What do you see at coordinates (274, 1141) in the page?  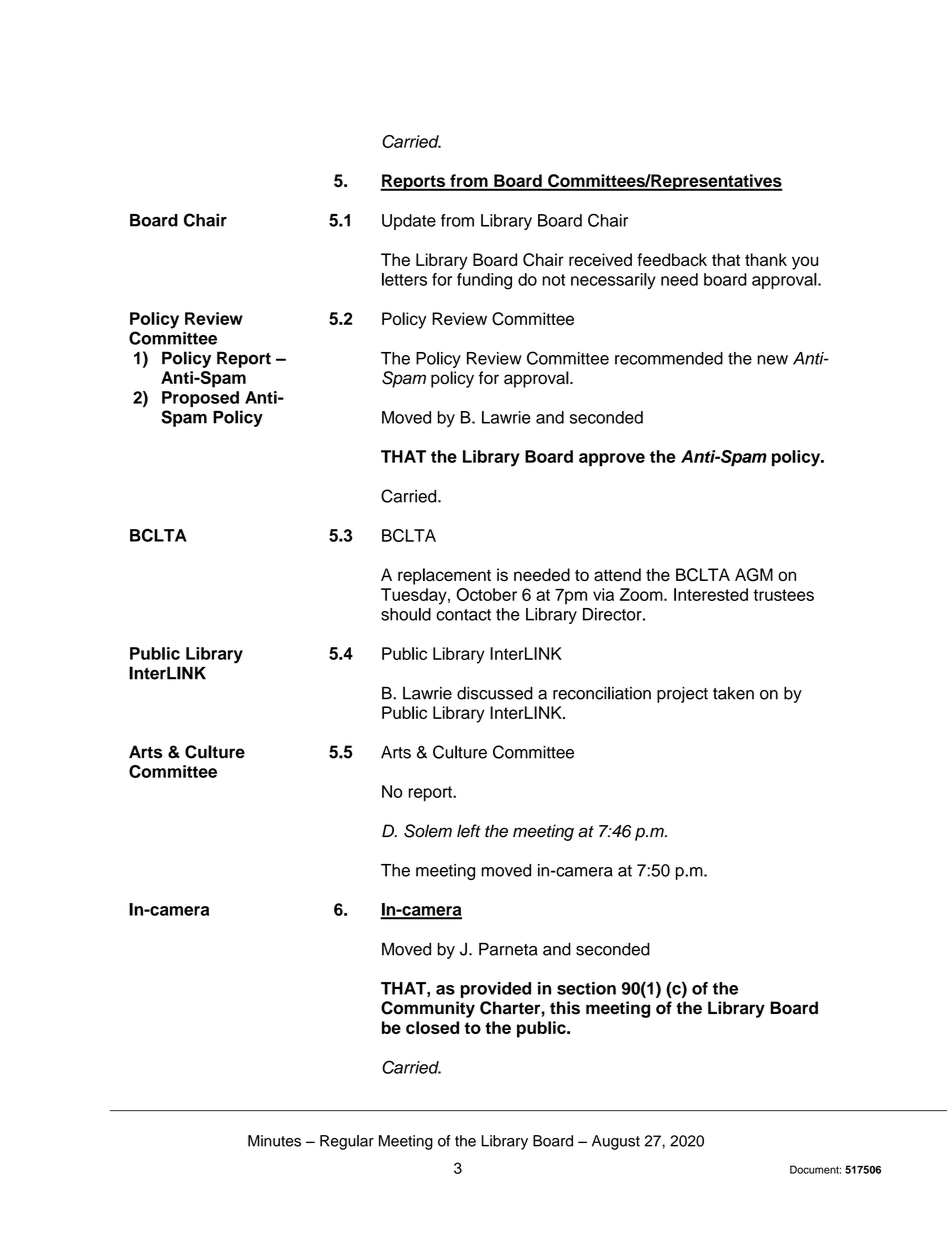 I see `Minutes` at bounding box center [274, 1141].
